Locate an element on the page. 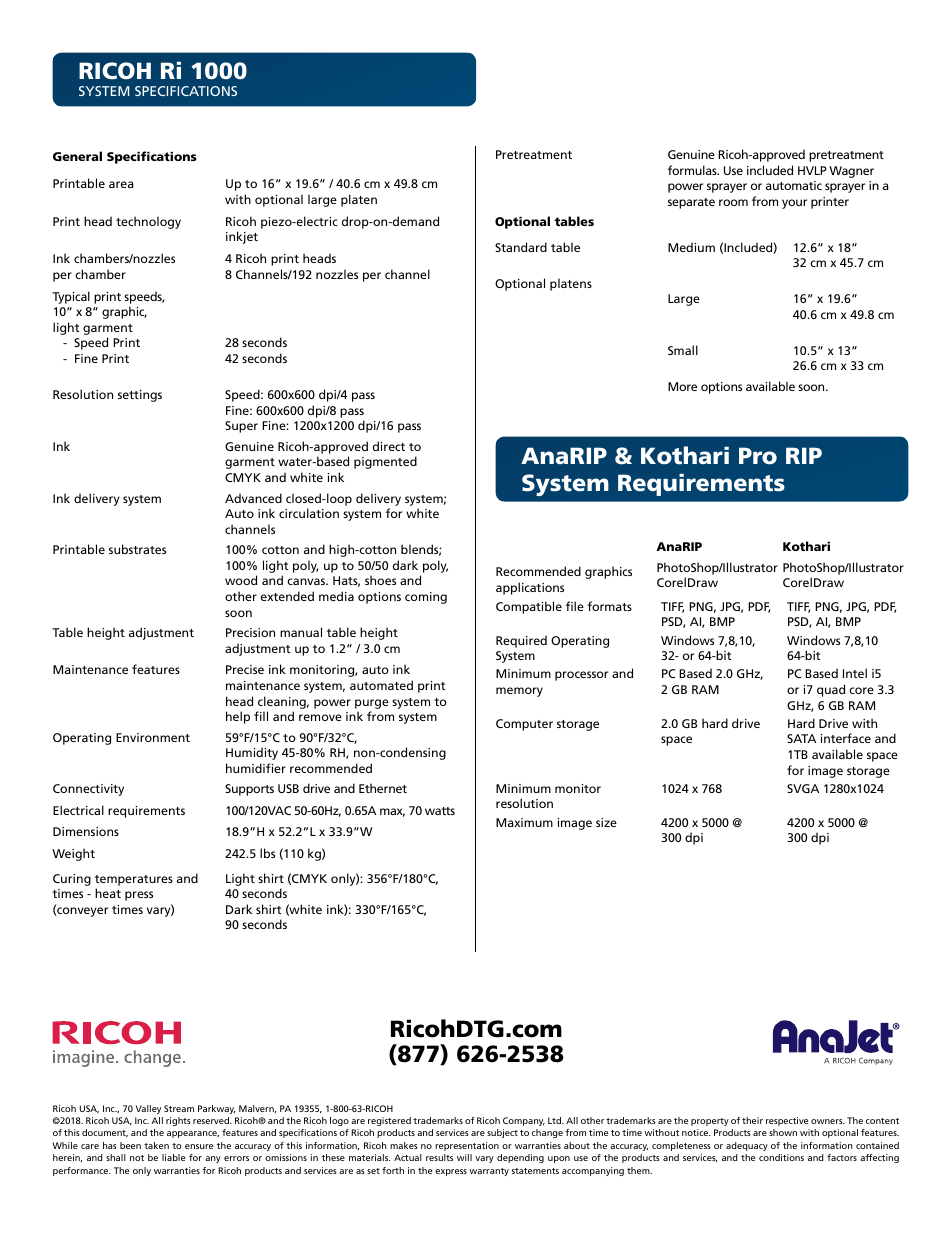  area is located at coordinates (121, 184).
